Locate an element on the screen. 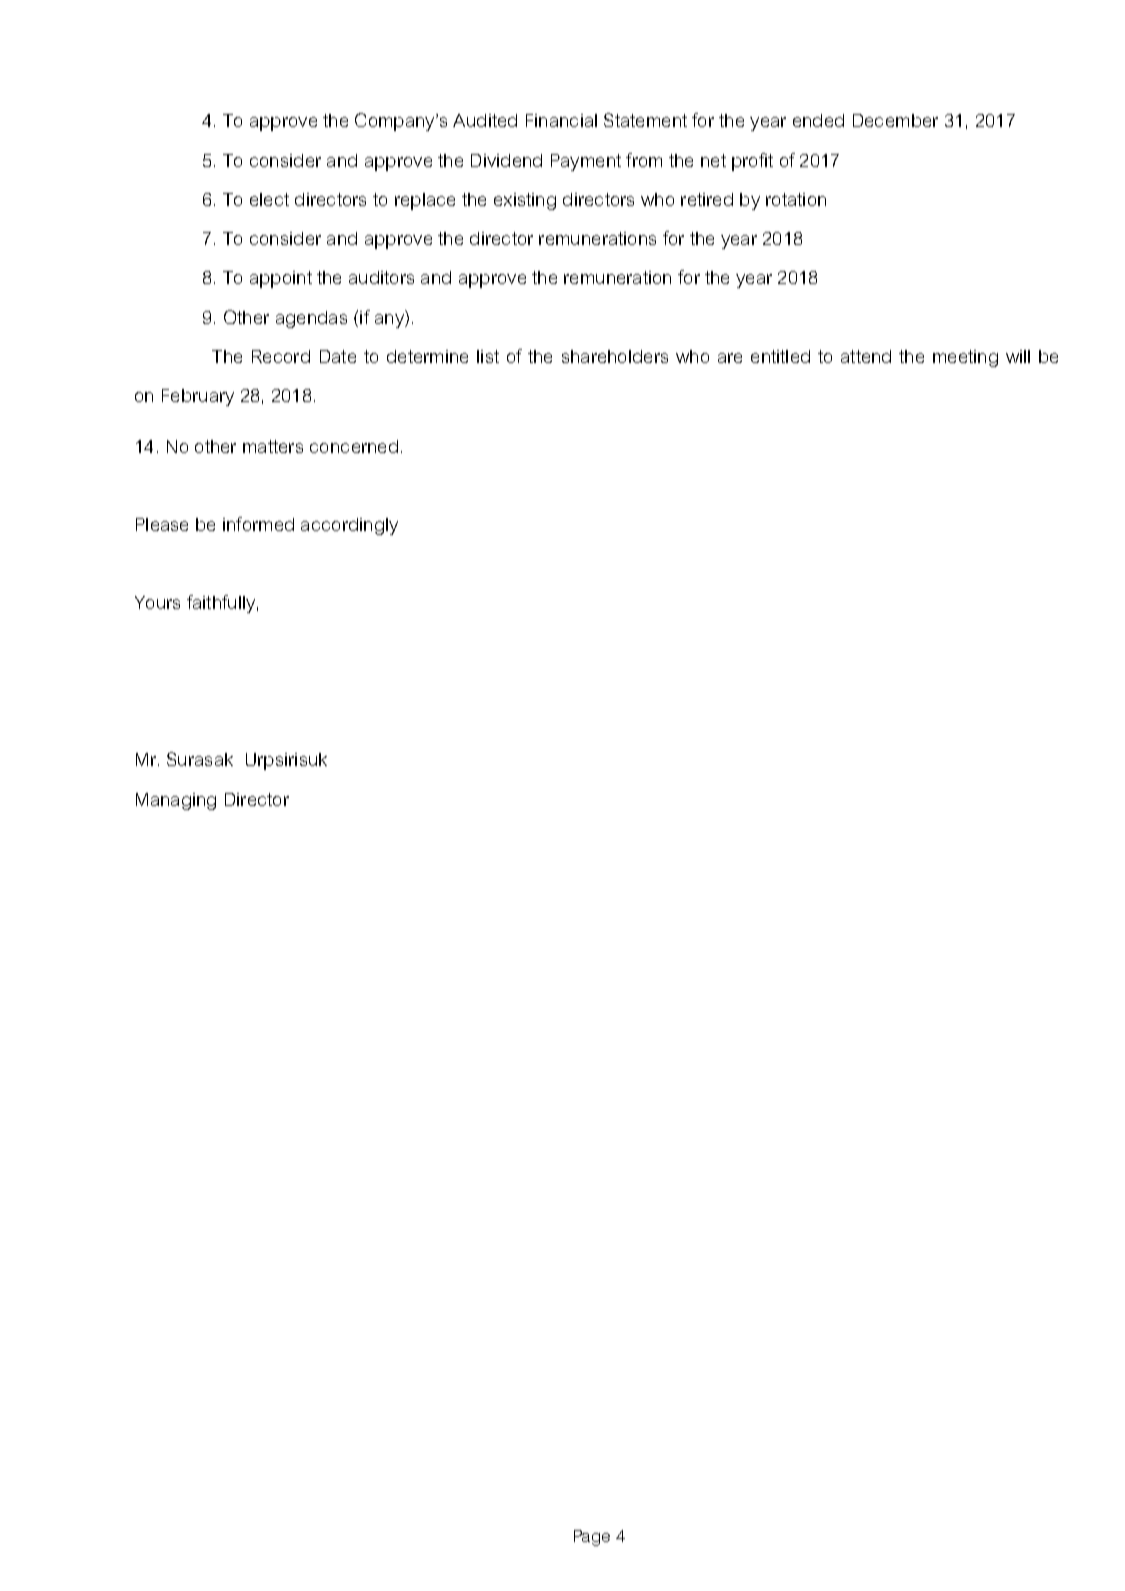  Payment is located at coordinates (586, 162).
